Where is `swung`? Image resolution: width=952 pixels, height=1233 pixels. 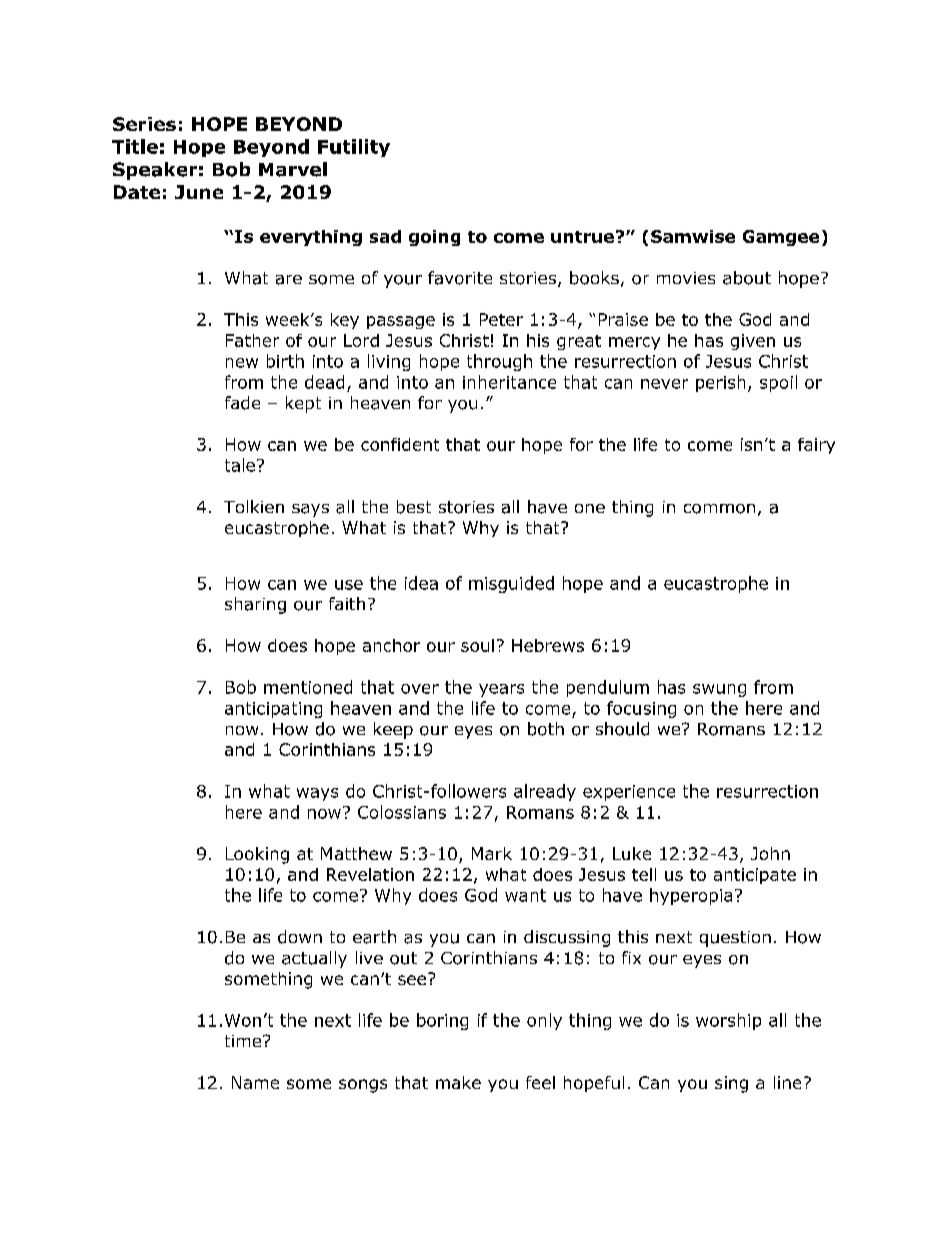
swung is located at coordinates (719, 690).
